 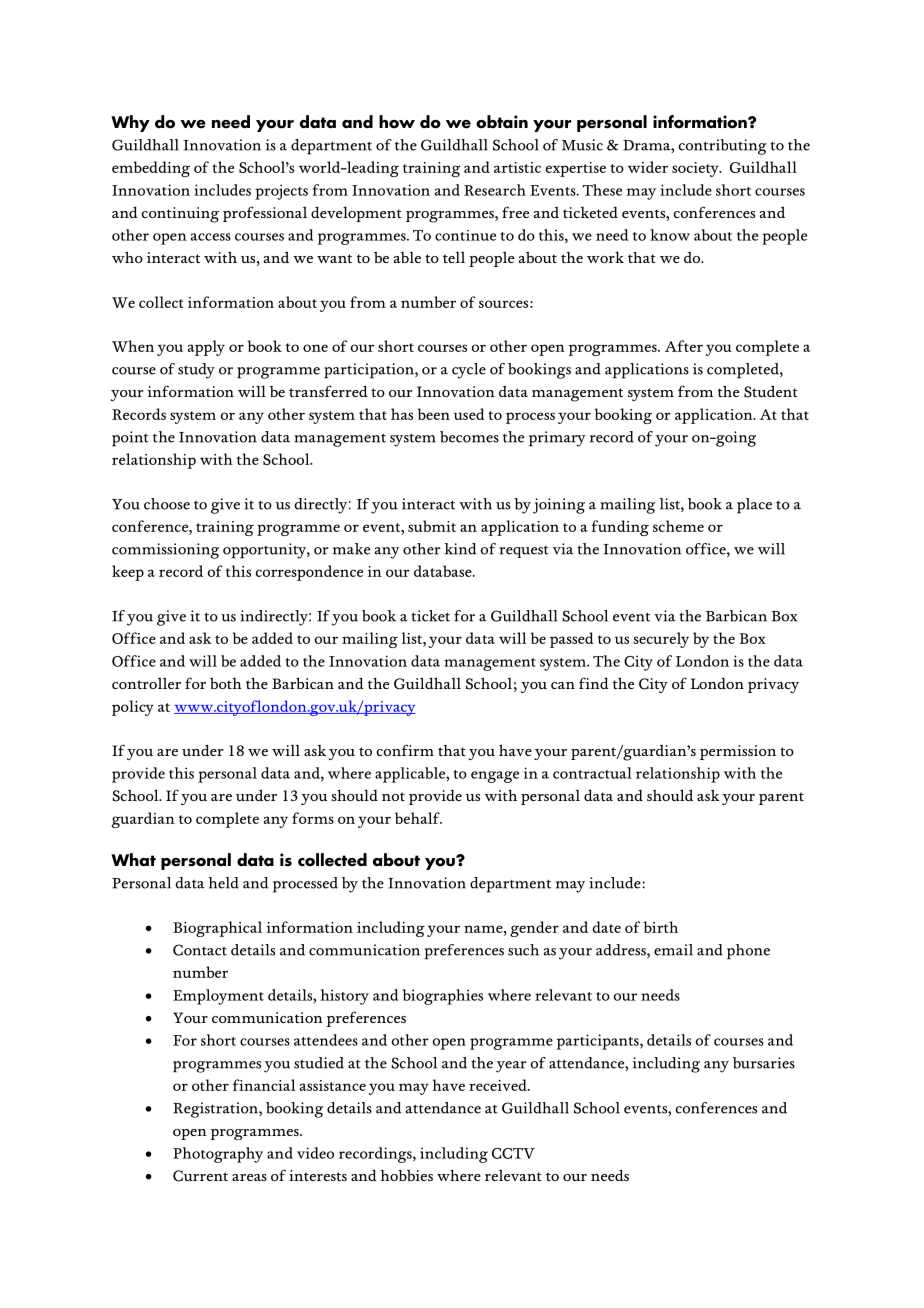 I want to click on Photography, so click(x=218, y=1155).
